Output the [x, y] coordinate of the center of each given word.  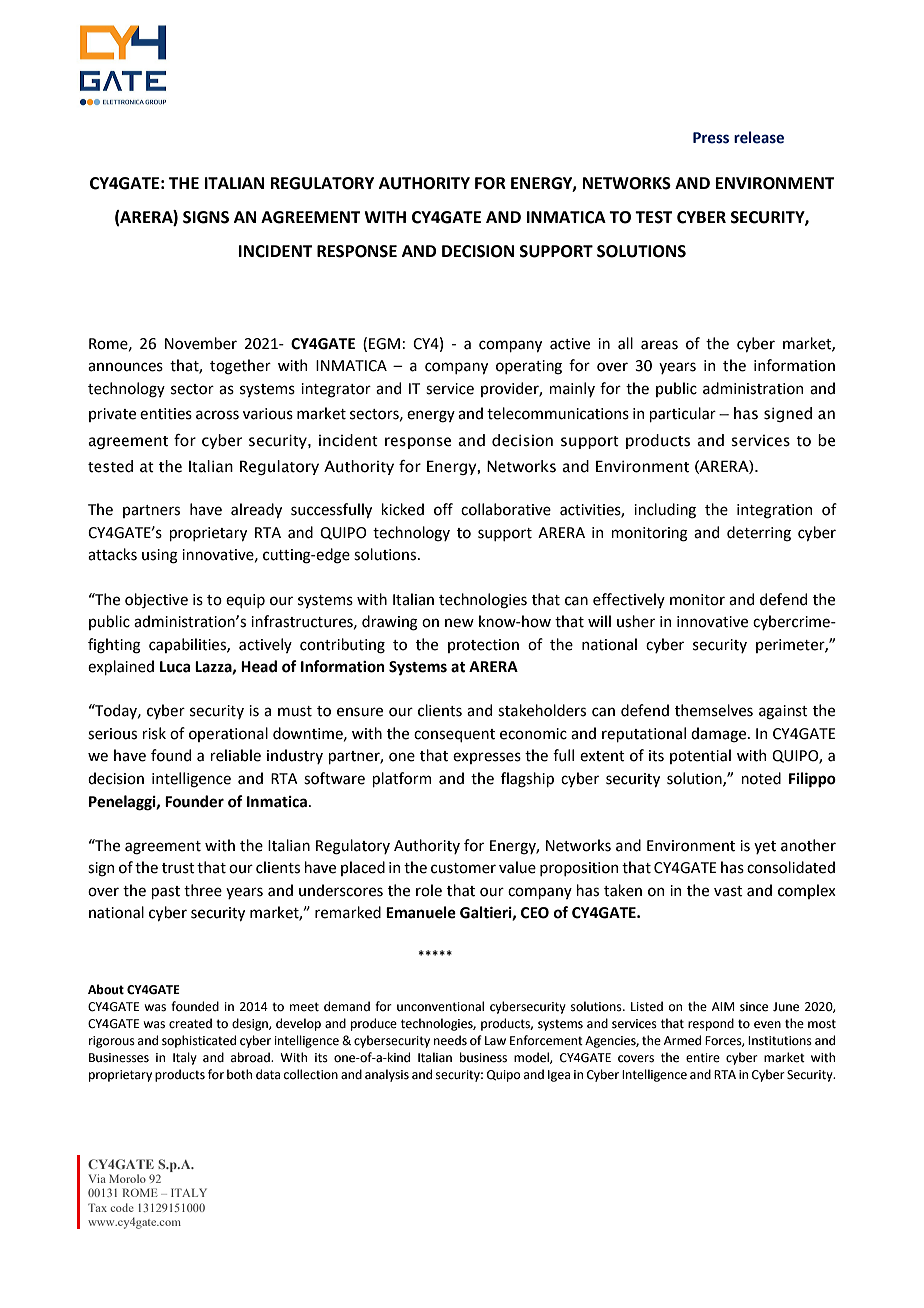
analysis [387, 1075]
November [201, 343]
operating [529, 367]
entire [703, 1058]
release [759, 137]
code [122, 1207]
